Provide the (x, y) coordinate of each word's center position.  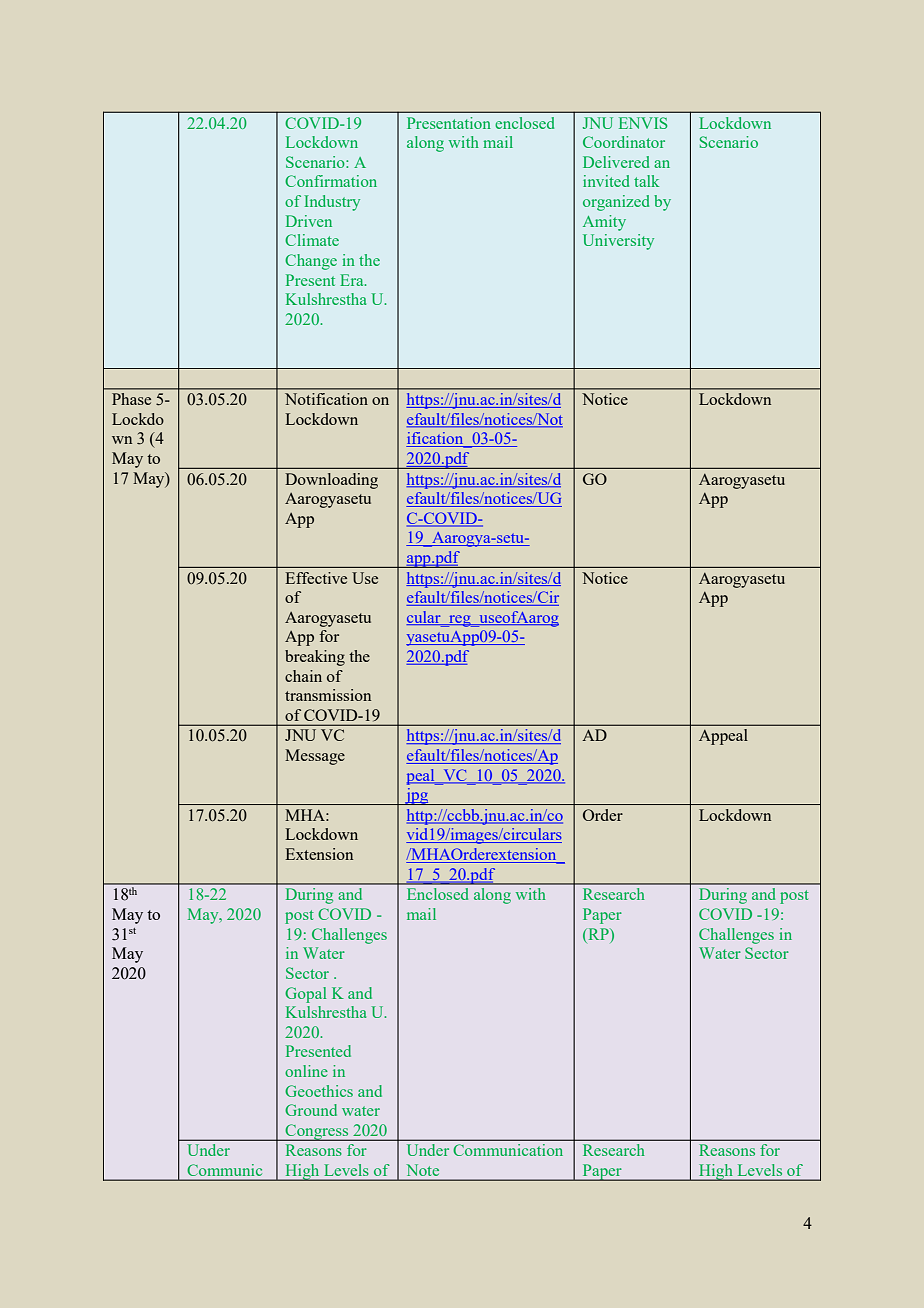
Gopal (305, 995)
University (618, 242)
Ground (311, 1110)
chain (303, 676)
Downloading (331, 481)
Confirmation (331, 181)
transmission (328, 695)
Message (315, 757)
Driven (309, 221)
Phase (131, 399)
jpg (417, 796)
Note (423, 1170)
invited (606, 181)
